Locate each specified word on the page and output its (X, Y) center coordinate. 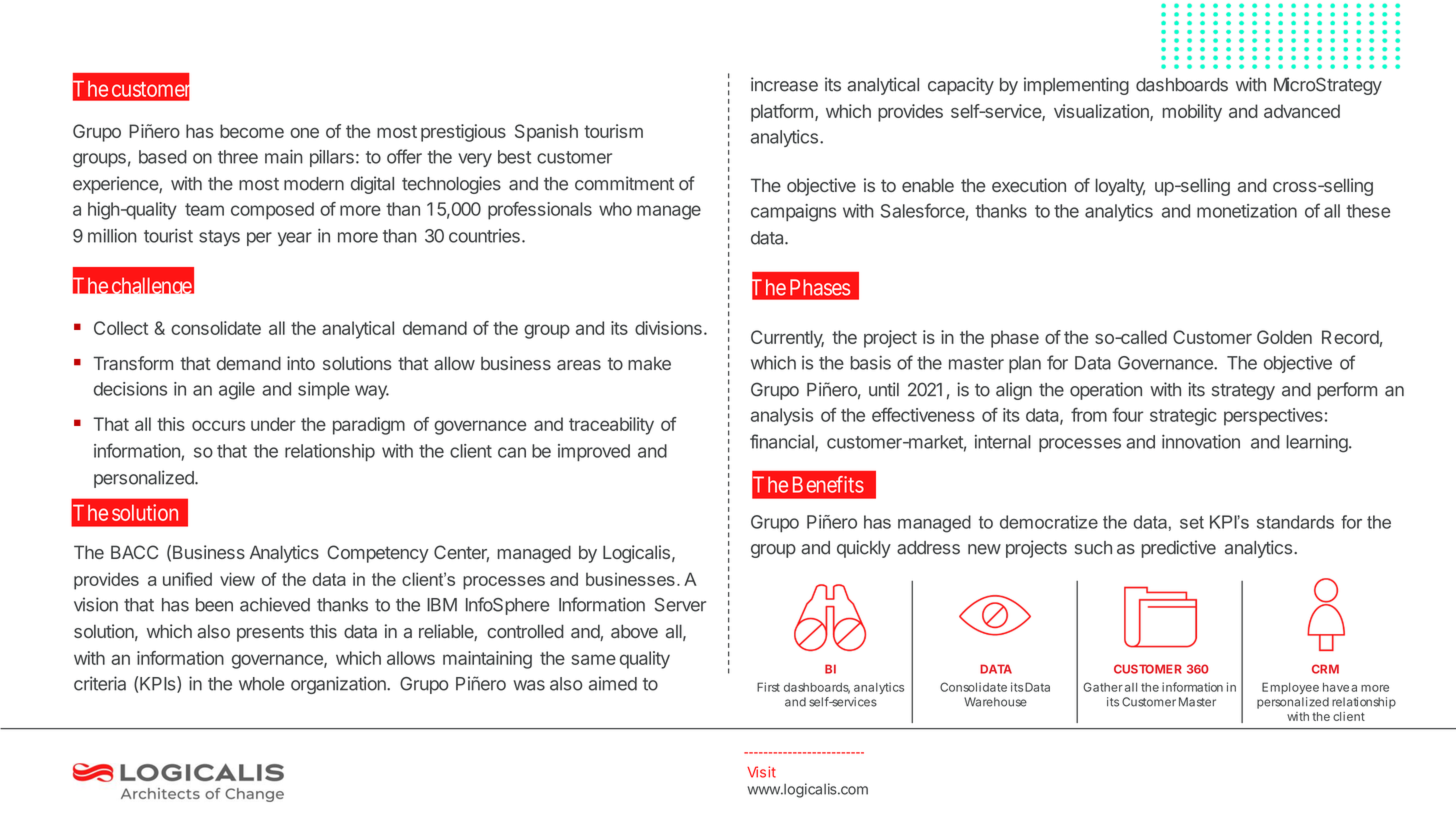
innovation (1201, 441)
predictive (1178, 549)
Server (680, 605)
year (295, 239)
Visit (761, 772)
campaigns (793, 213)
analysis (782, 417)
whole (261, 684)
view (237, 579)
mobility (1192, 113)
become (252, 131)
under (273, 424)
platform (782, 113)
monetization (1247, 211)
